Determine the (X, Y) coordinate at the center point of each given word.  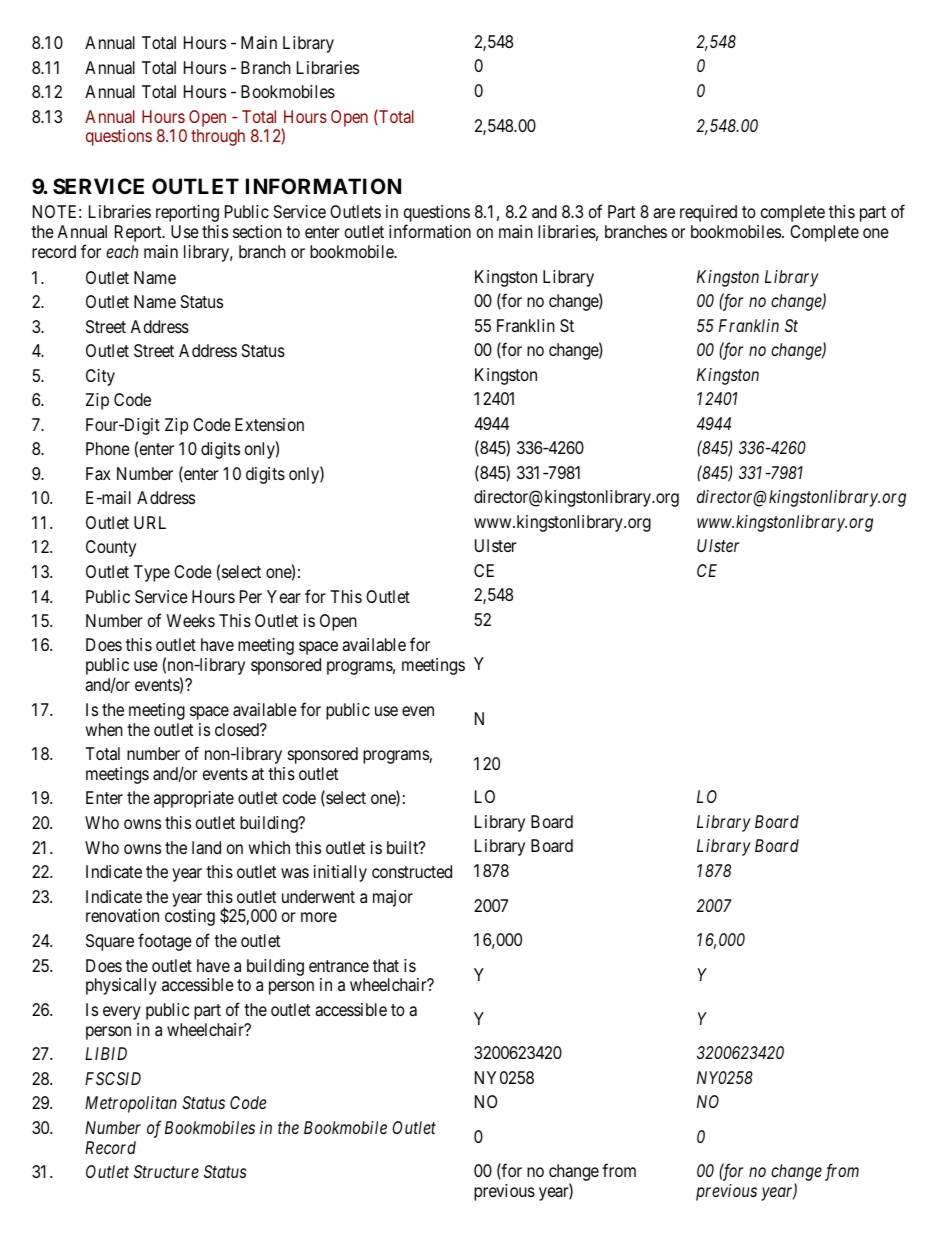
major (393, 898)
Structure (166, 1171)
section (257, 231)
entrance (339, 966)
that (386, 965)
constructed (412, 871)
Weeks (190, 620)
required (708, 213)
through (218, 137)
